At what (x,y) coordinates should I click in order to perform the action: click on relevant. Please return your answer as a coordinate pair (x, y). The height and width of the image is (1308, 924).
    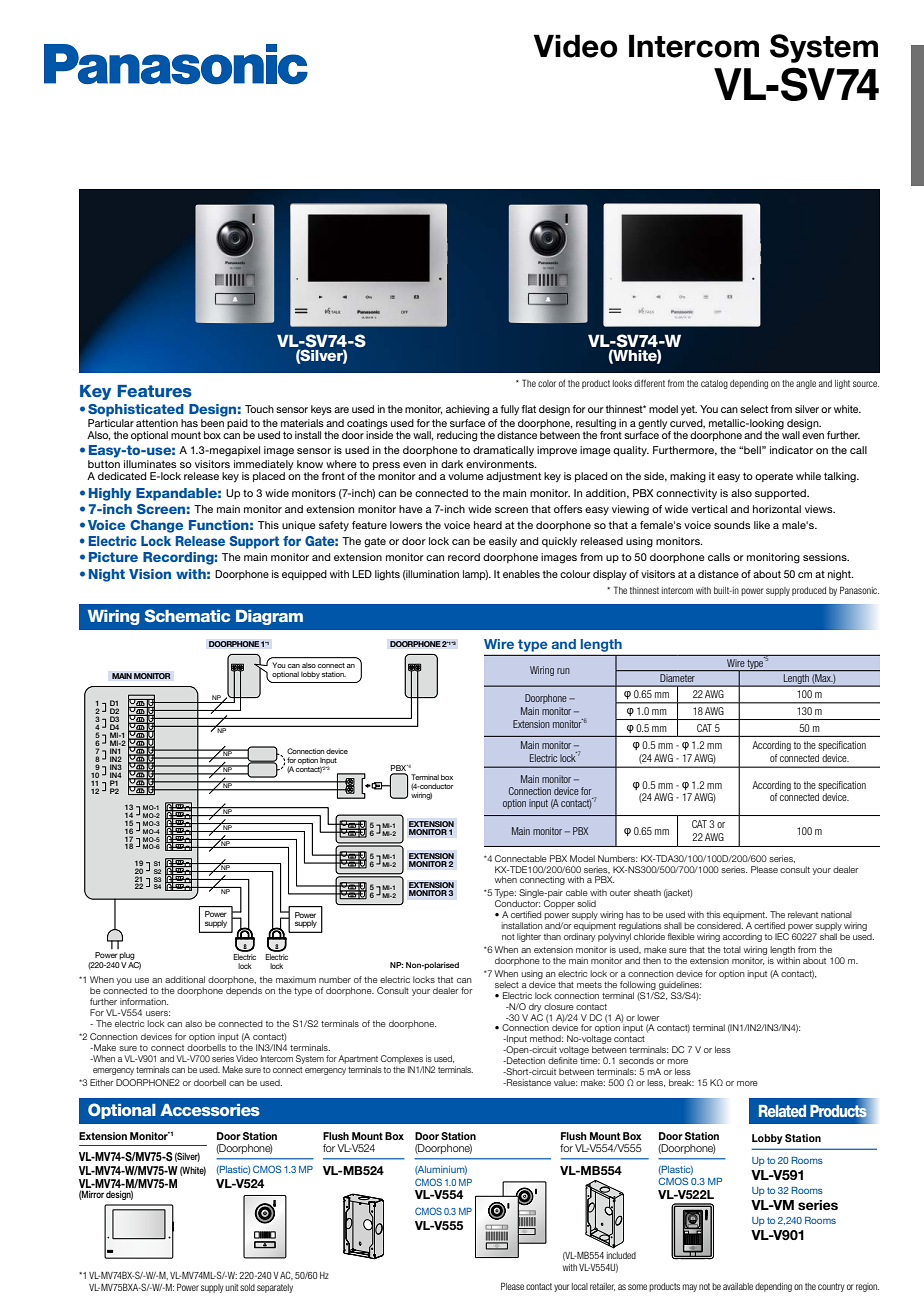
    Looking at the image, I should click on (803, 914).
